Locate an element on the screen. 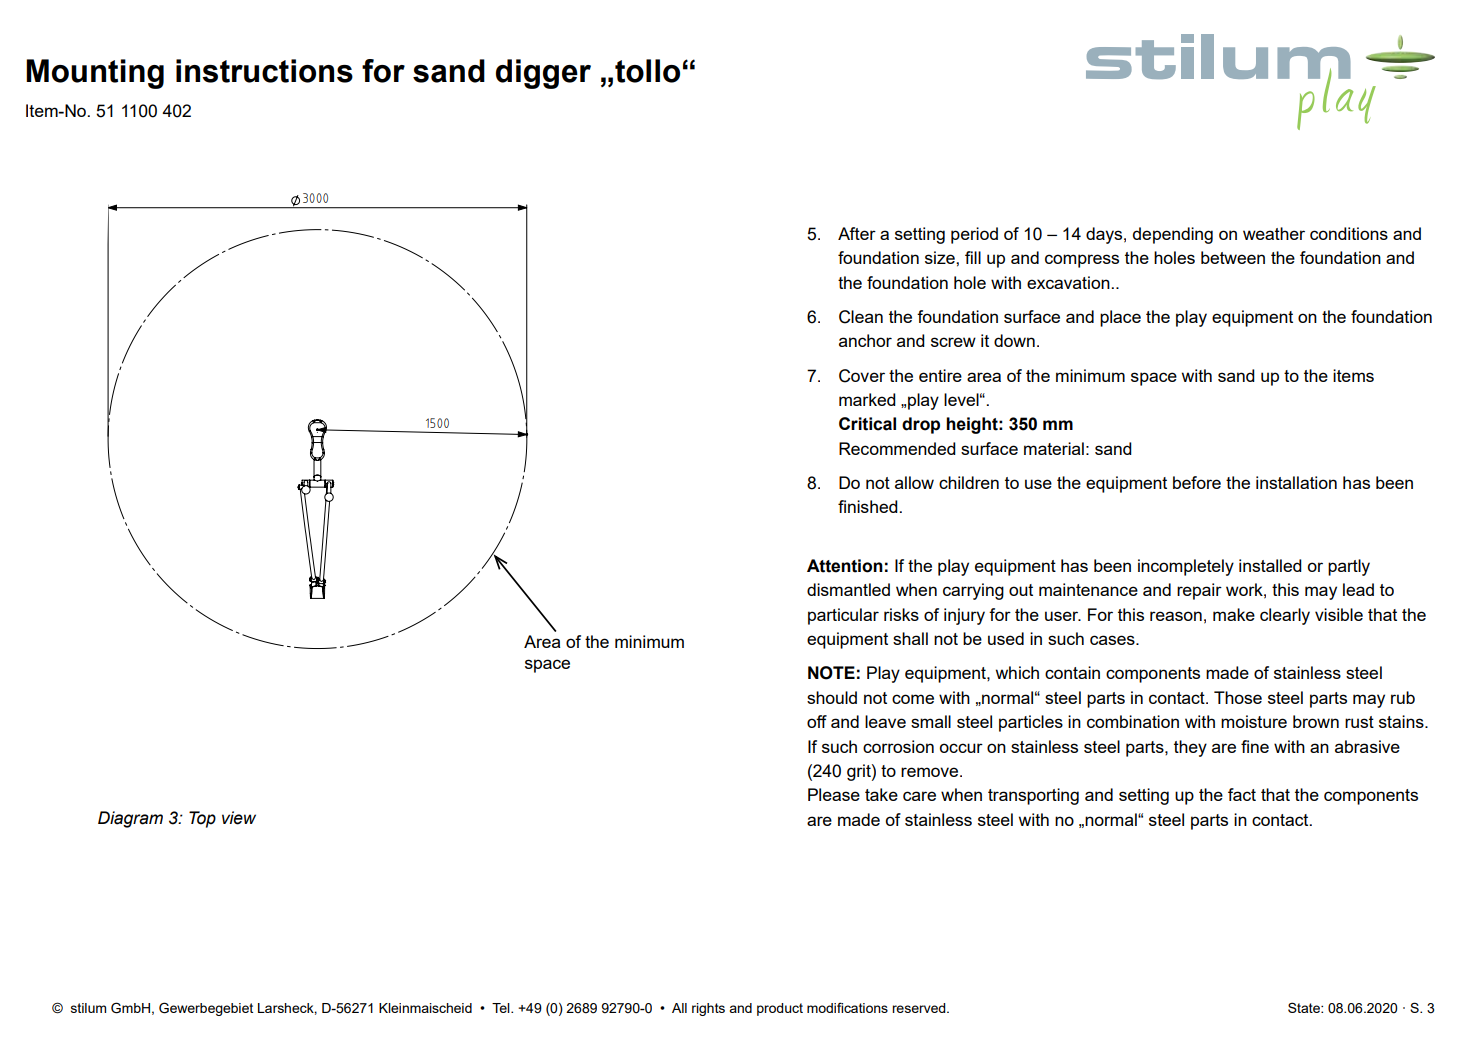 The height and width of the screenshot is (1037, 1466). instructions is located at coordinates (264, 71).
